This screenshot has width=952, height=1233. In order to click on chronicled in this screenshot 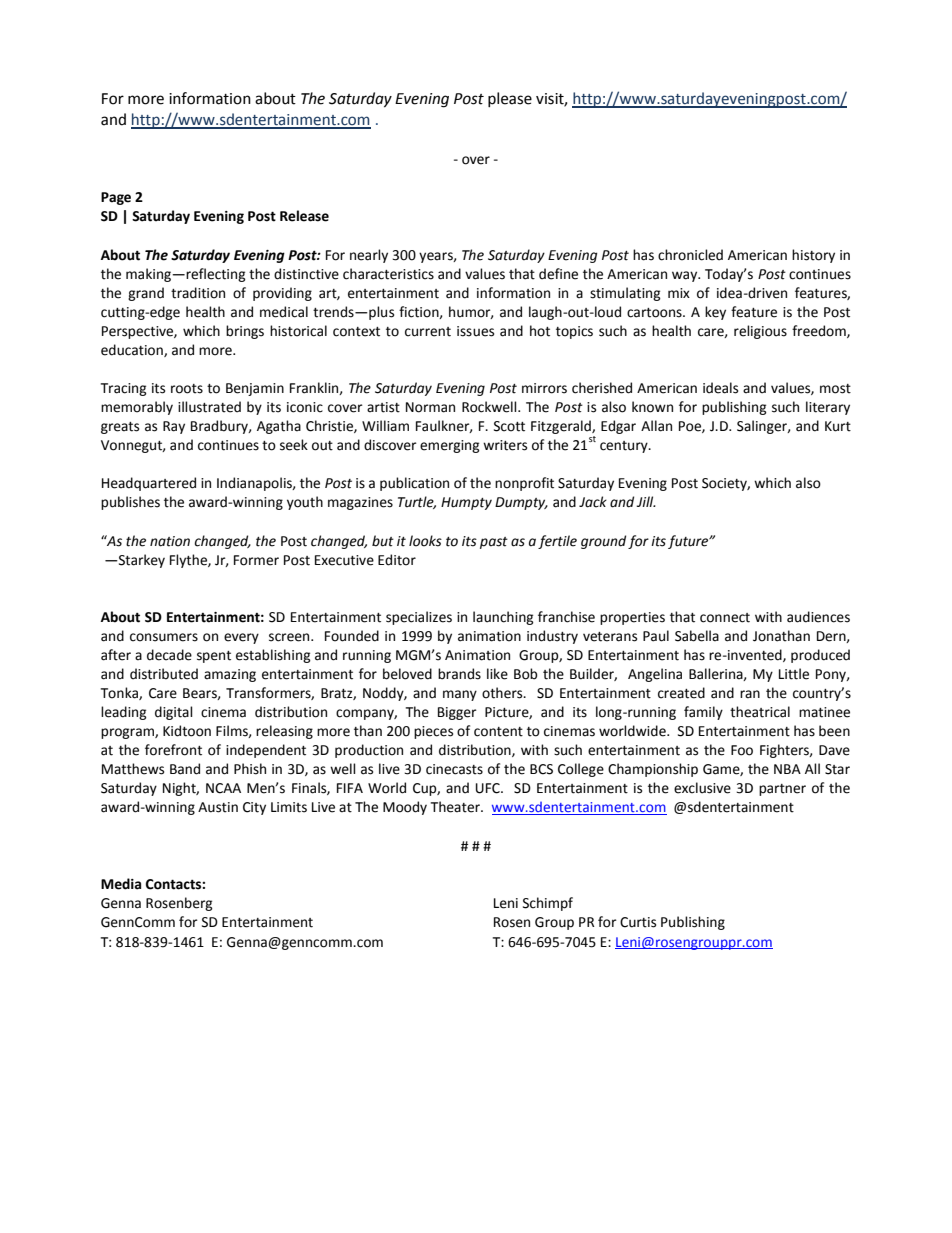, I will do `click(690, 255)`.
